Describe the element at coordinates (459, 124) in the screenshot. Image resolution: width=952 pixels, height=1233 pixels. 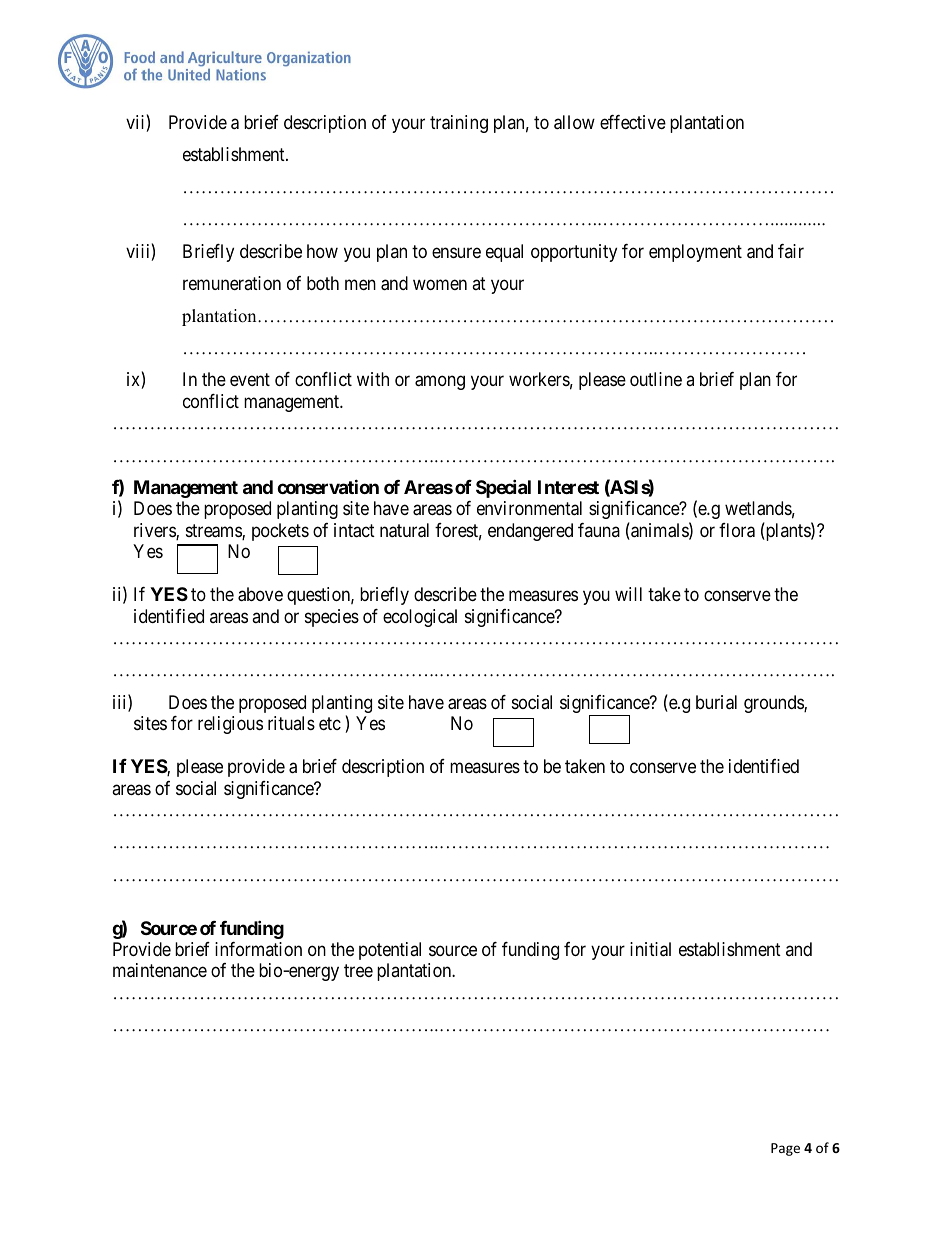
I see `training` at that location.
